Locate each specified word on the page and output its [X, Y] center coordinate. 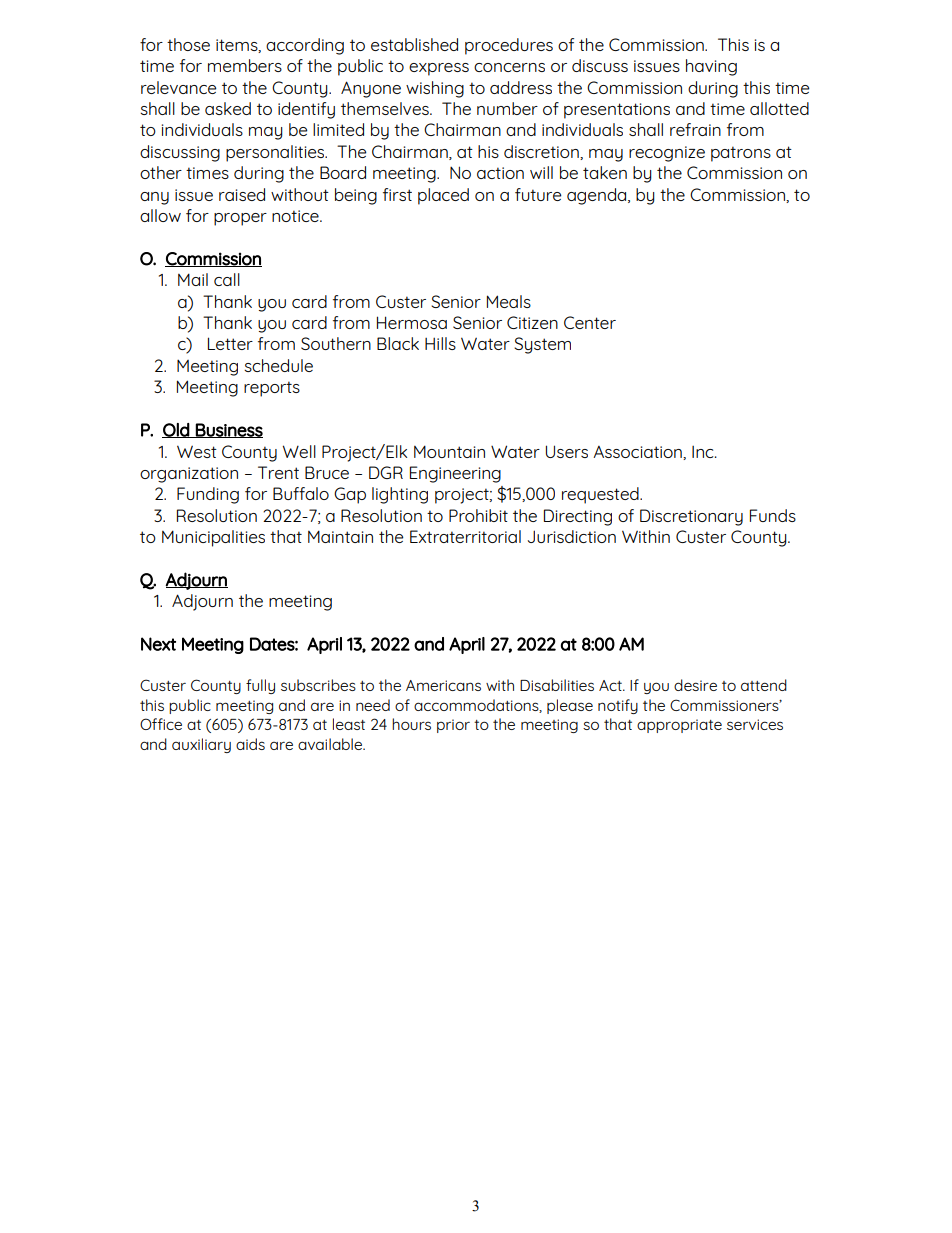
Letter [230, 343]
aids [250, 744]
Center [590, 322]
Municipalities [213, 538]
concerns [509, 67]
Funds [773, 515]
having [711, 67]
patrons [741, 154]
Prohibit [478, 515]
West [197, 451]
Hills [440, 343]
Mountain [449, 451]
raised [242, 194]
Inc [704, 452]
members [245, 65]
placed [443, 196]
